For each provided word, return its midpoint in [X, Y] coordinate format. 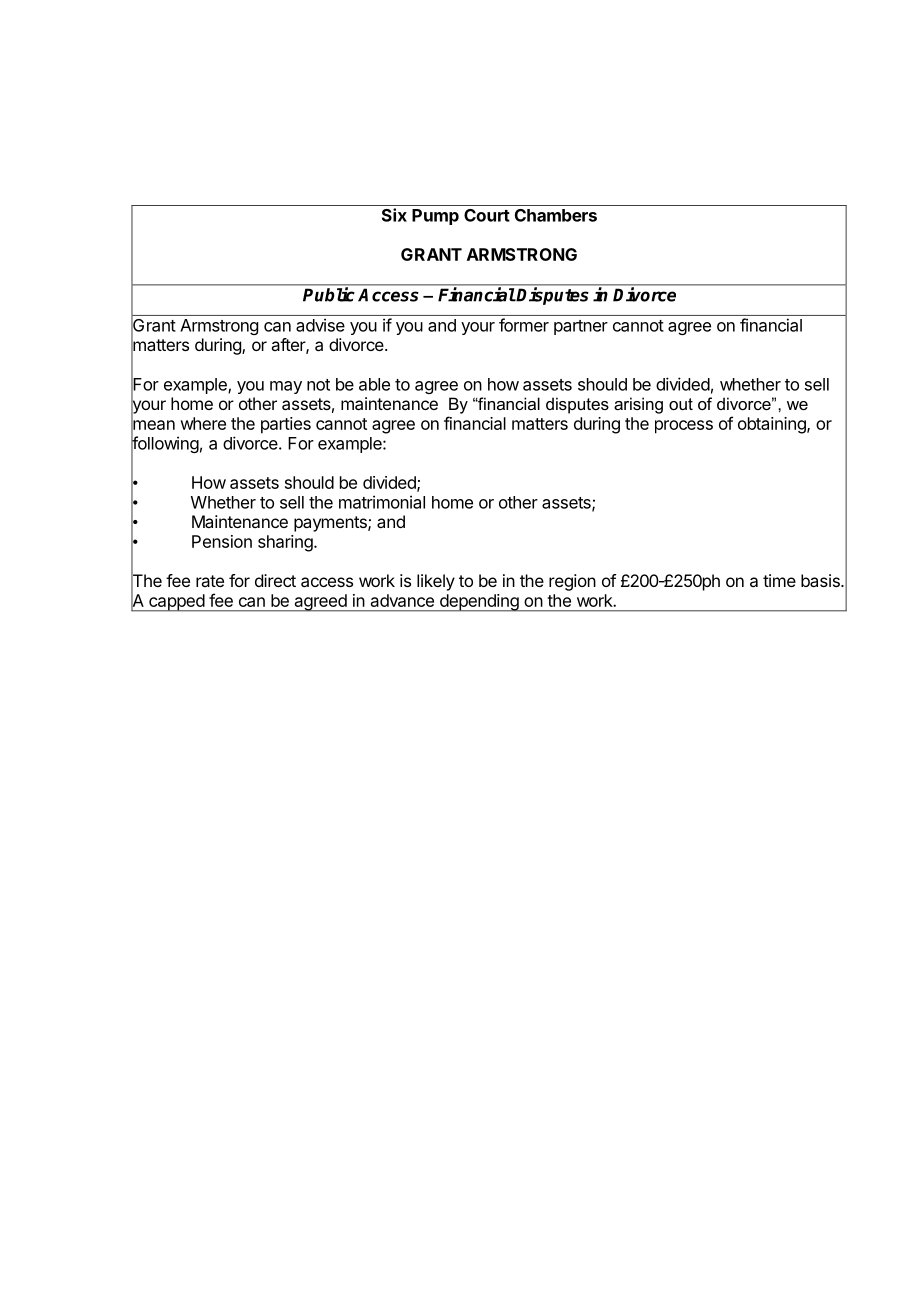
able [374, 384]
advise [320, 325]
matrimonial [382, 502]
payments [331, 524]
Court [487, 215]
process [684, 427]
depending [479, 603]
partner [581, 327]
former [524, 325]
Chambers [556, 215]
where [203, 423]
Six [394, 215]
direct [275, 580]
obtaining [773, 425]
